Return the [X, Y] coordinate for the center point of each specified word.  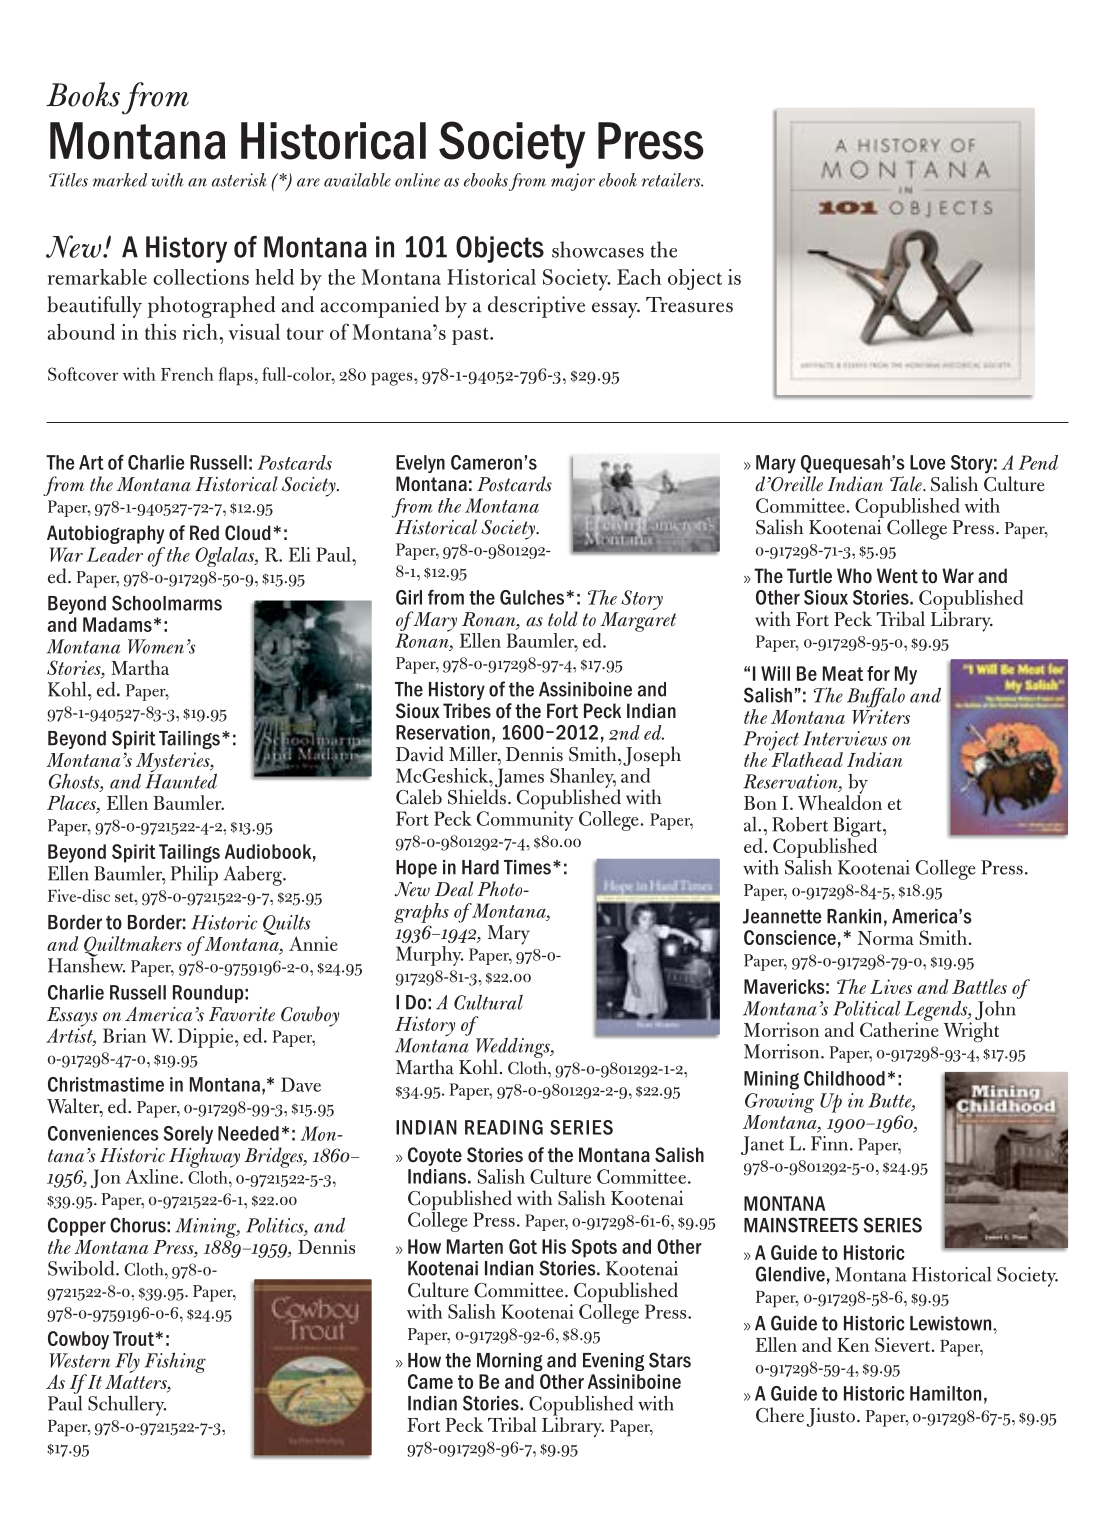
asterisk [239, 180]
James [519, 779]
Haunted [181, 780]
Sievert [904, 1344]
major [573, 182]
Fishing [175, 1362]
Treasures [689, 305]
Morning [510, 1362]
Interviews [845, 738]
